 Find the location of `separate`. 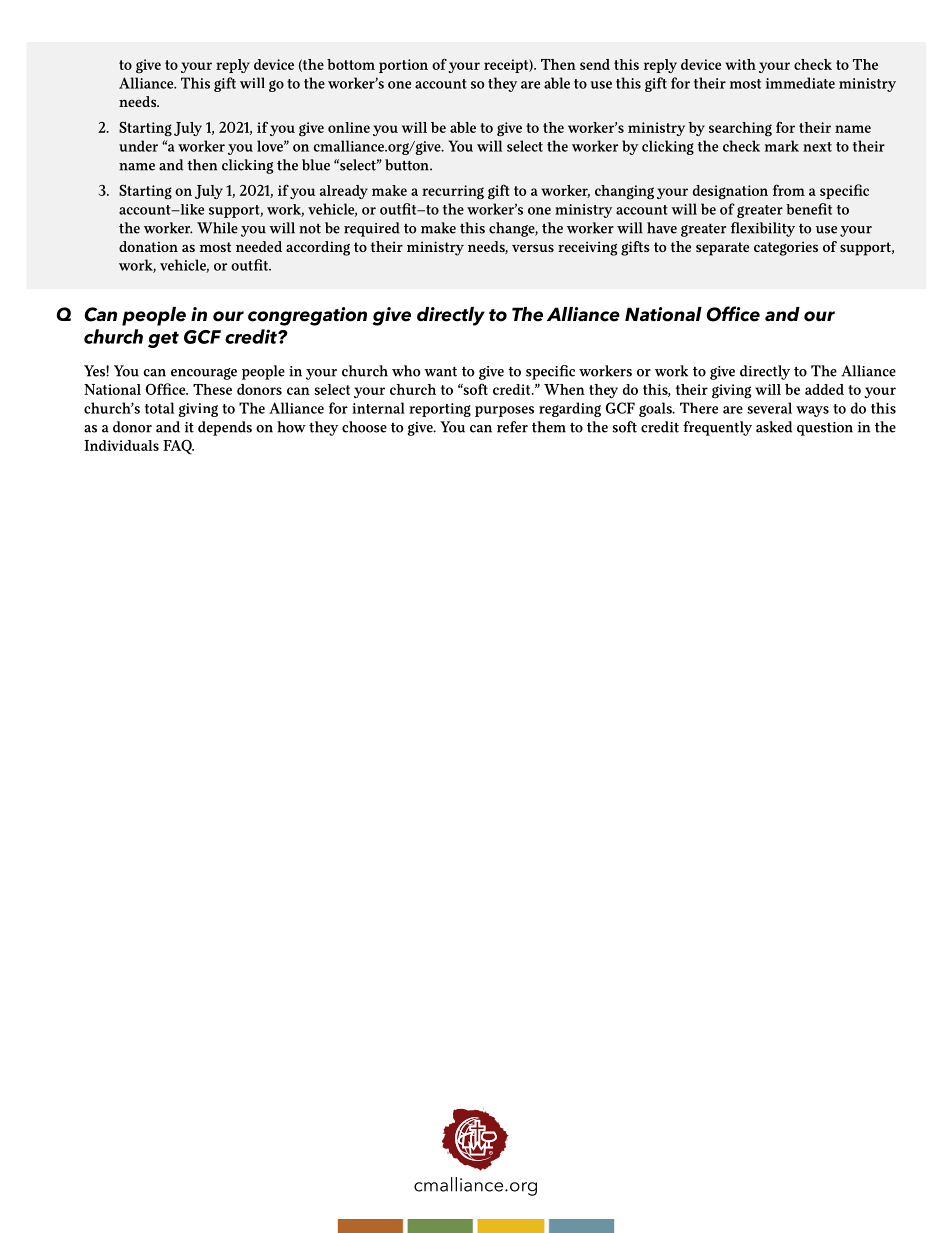

separate is located at coordinates (722, 249).
